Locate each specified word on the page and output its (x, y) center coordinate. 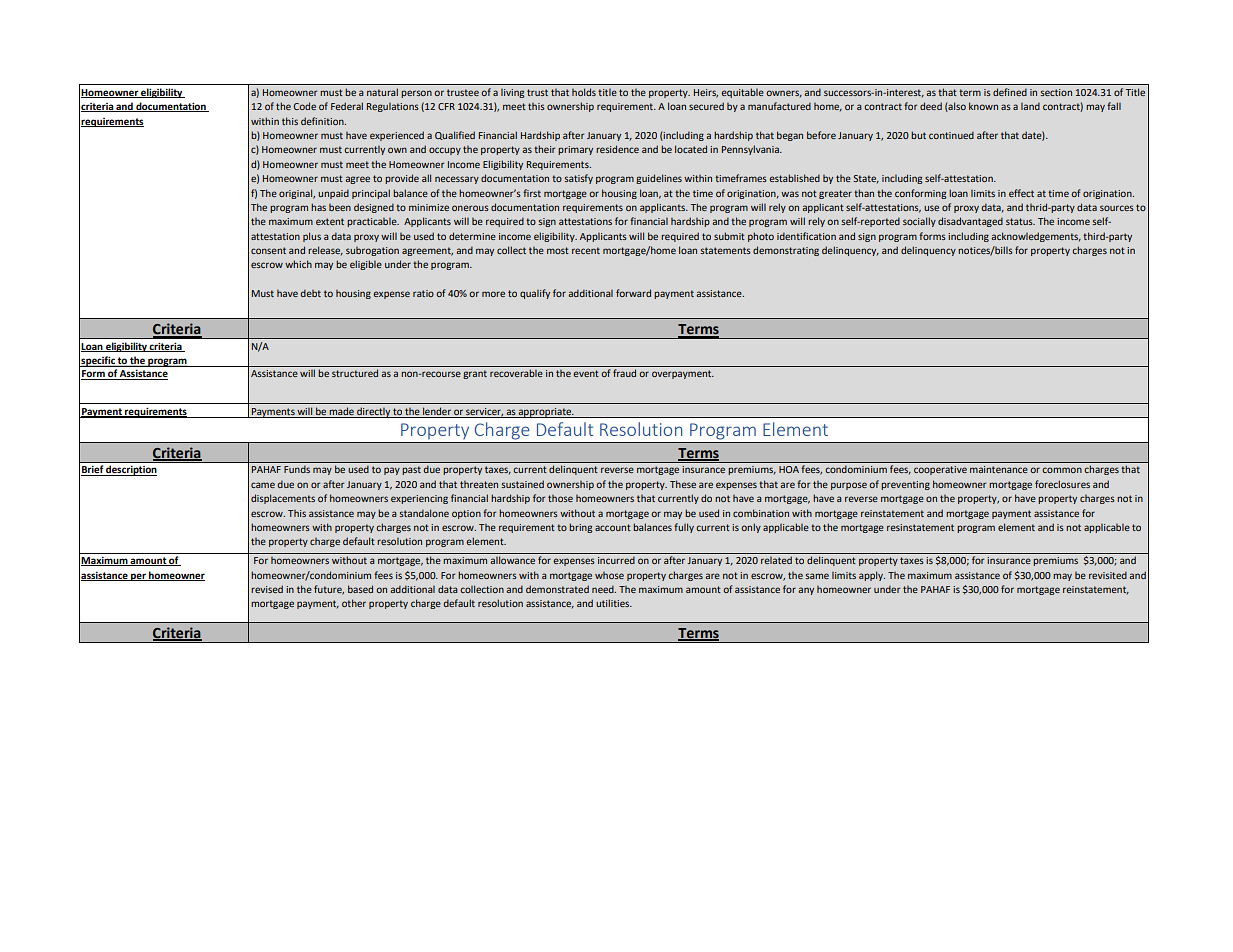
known (983, 106)
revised (267, 589)
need (604, 589)
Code (304, 106)
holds (584, 92)
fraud (624, 373)
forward (633, 293)
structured (355, 373)
